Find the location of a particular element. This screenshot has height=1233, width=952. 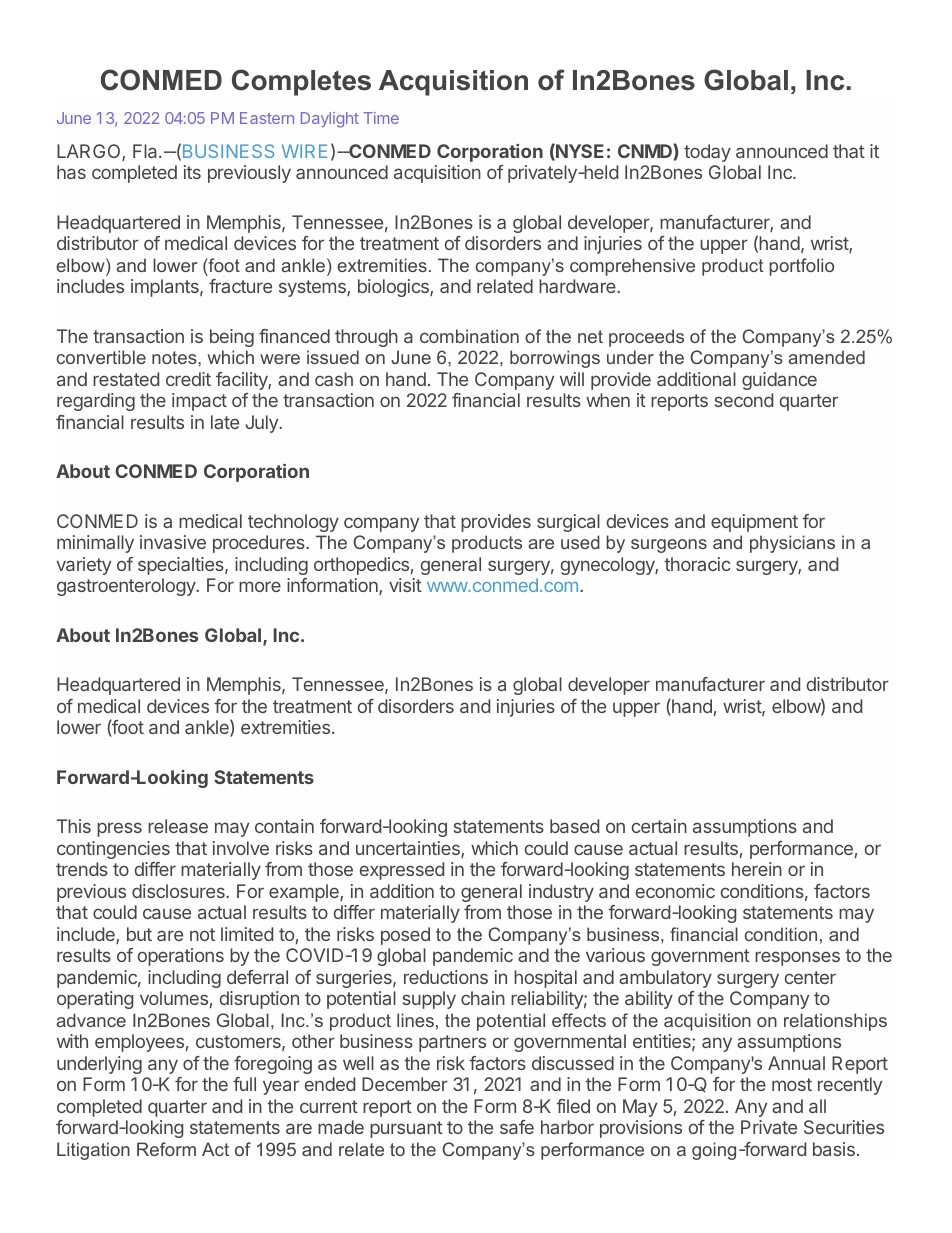

most is located at coordinates (792, 1084).
